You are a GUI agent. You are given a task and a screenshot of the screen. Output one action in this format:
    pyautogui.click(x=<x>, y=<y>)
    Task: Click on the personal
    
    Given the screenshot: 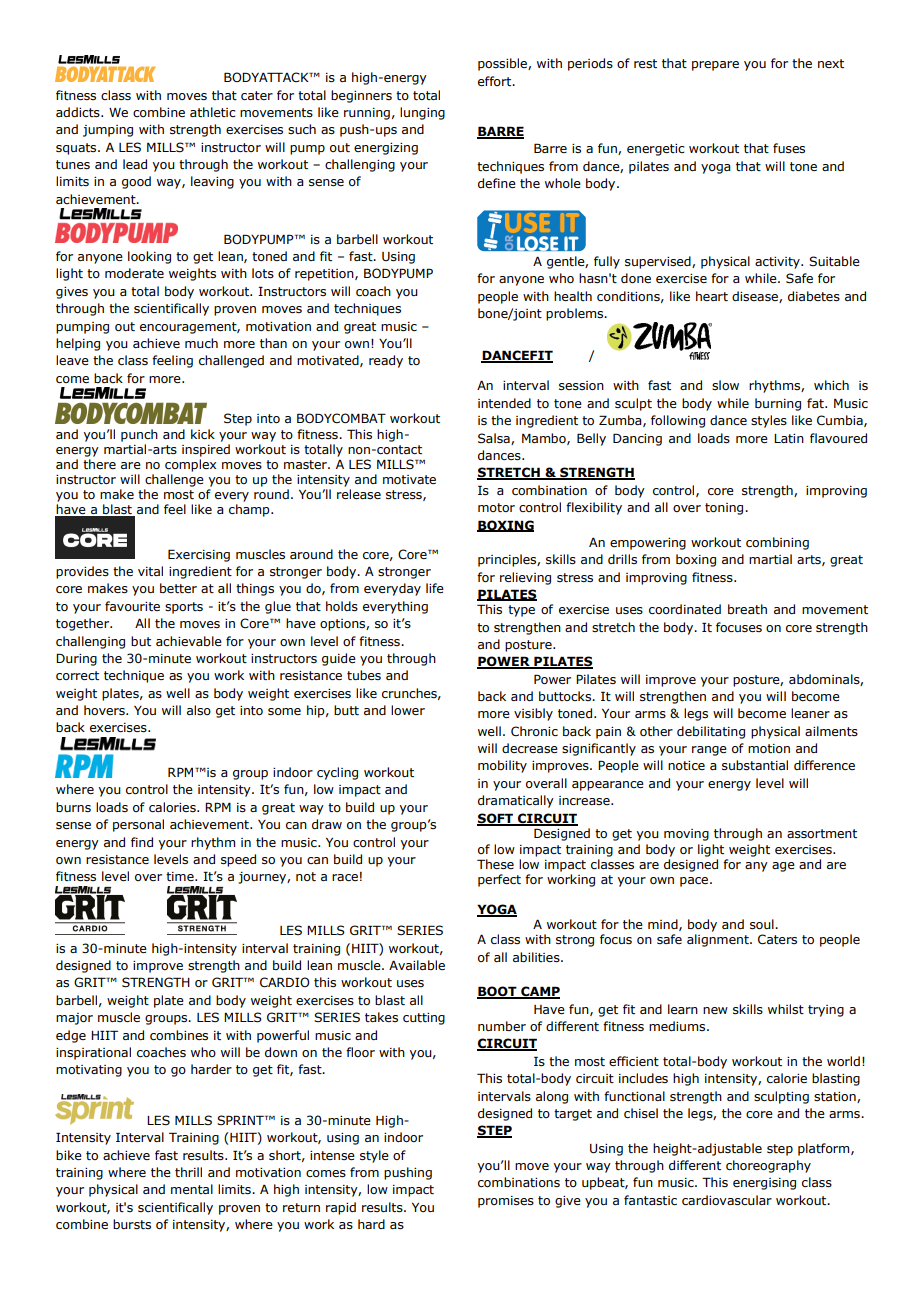 What is the action you would take?
    pyautogui.click(x=138, y=825)
